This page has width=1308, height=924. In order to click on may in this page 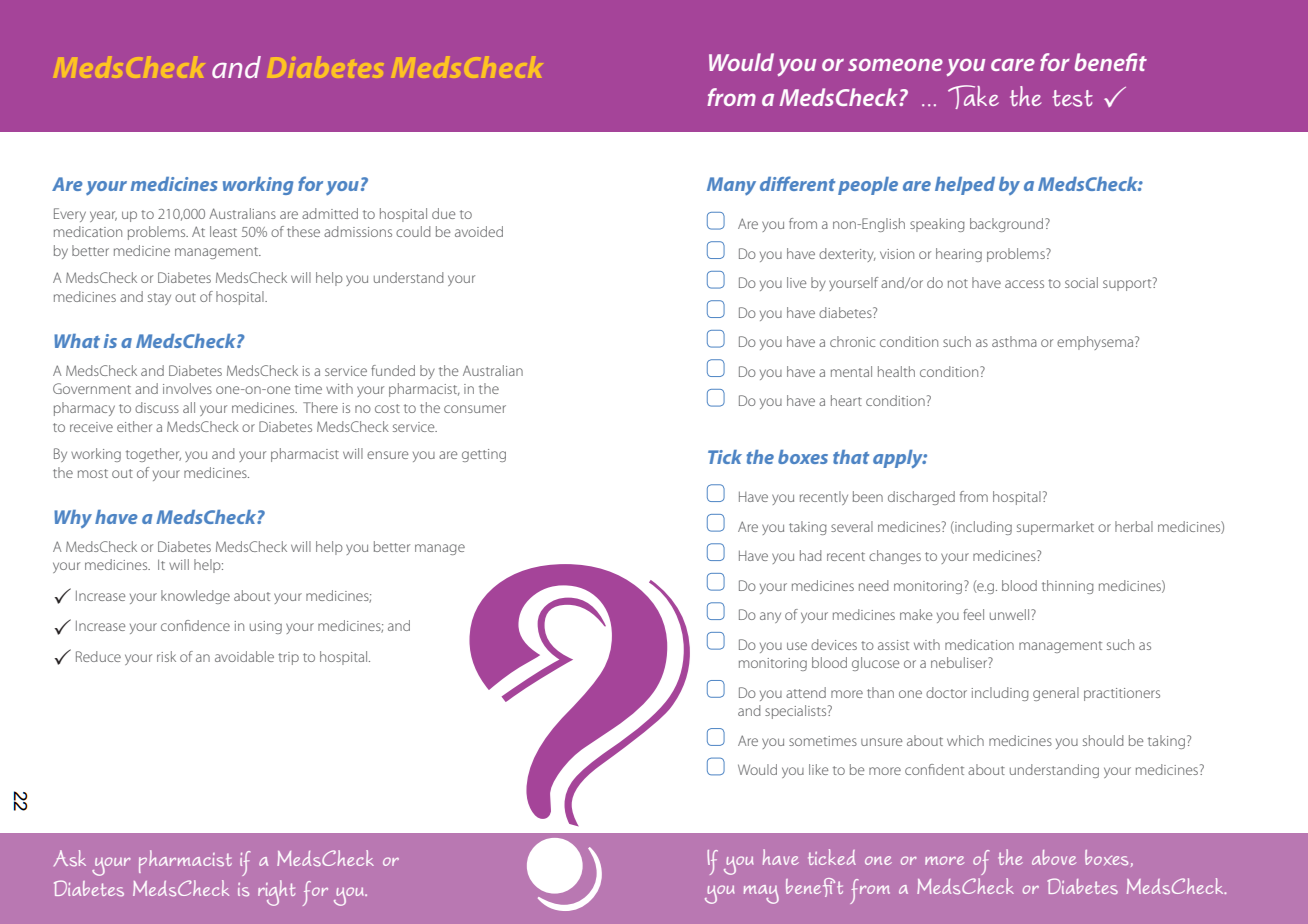, I will do `click(761, 894)`.
